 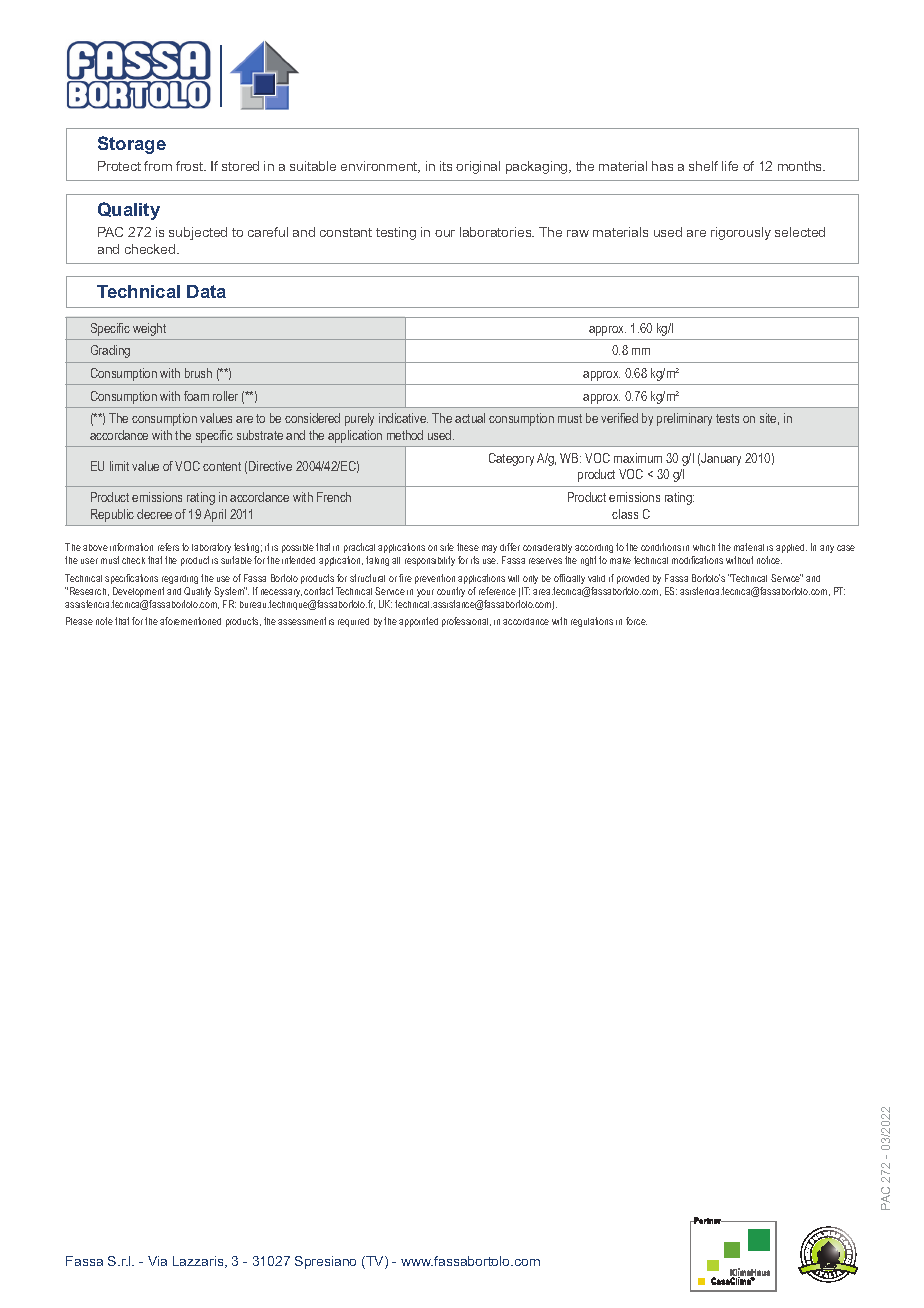 I want to click on Via, so click(x=157, y=1261).
